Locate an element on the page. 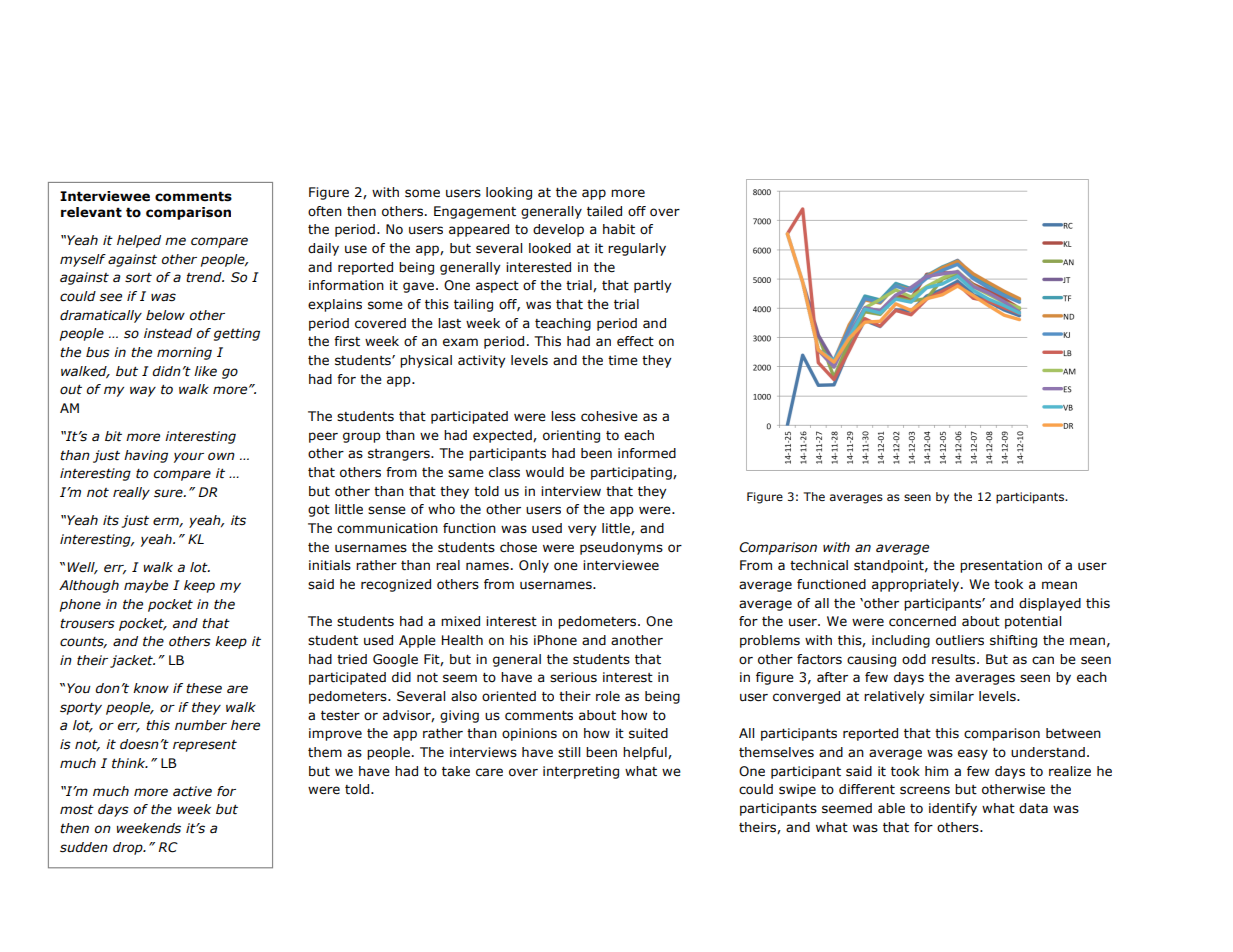 The width and height of the image is (1233, 952). very is located at coordinates (582, 530).
